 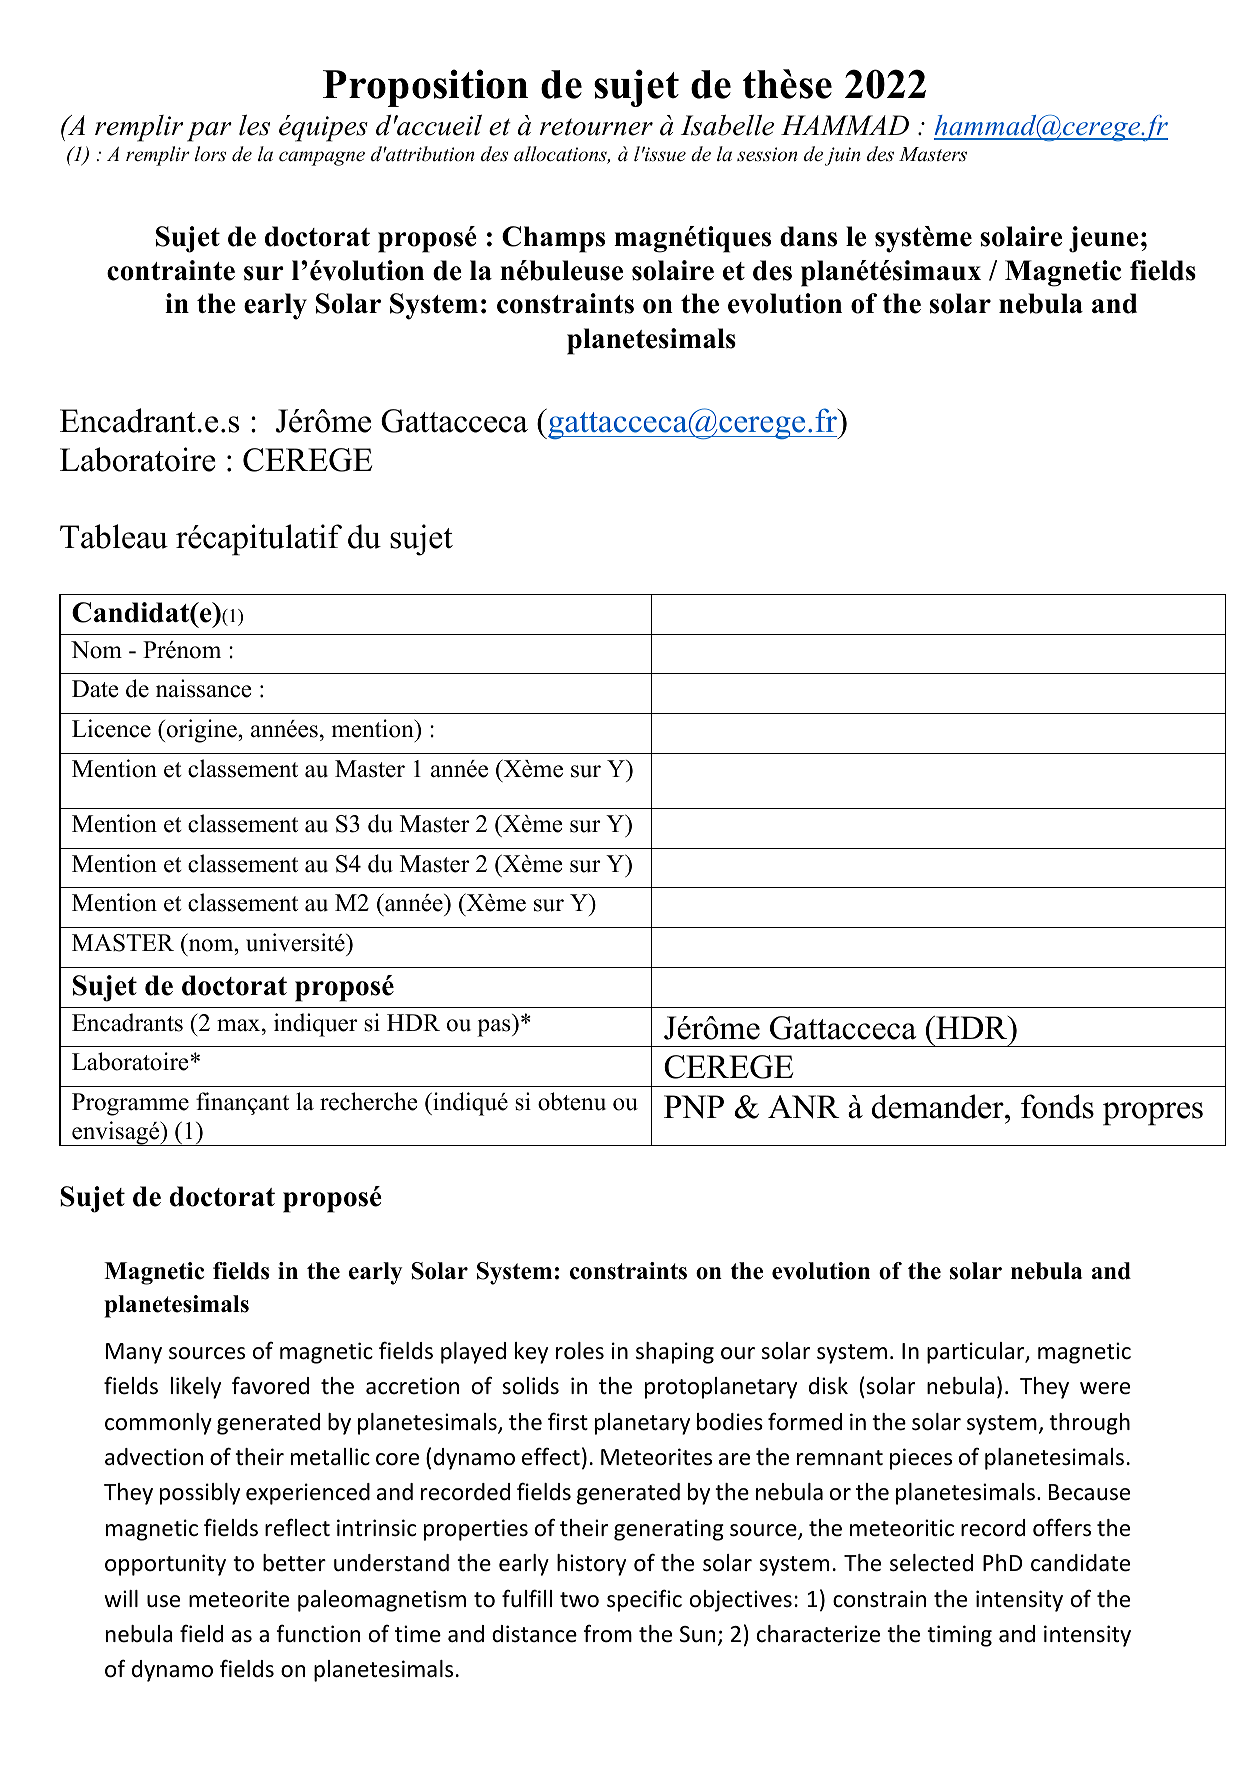 What do you see at coordinates (580, 1351) in the screenshot?
I see `roles` at bounding box center [580, 1351].
